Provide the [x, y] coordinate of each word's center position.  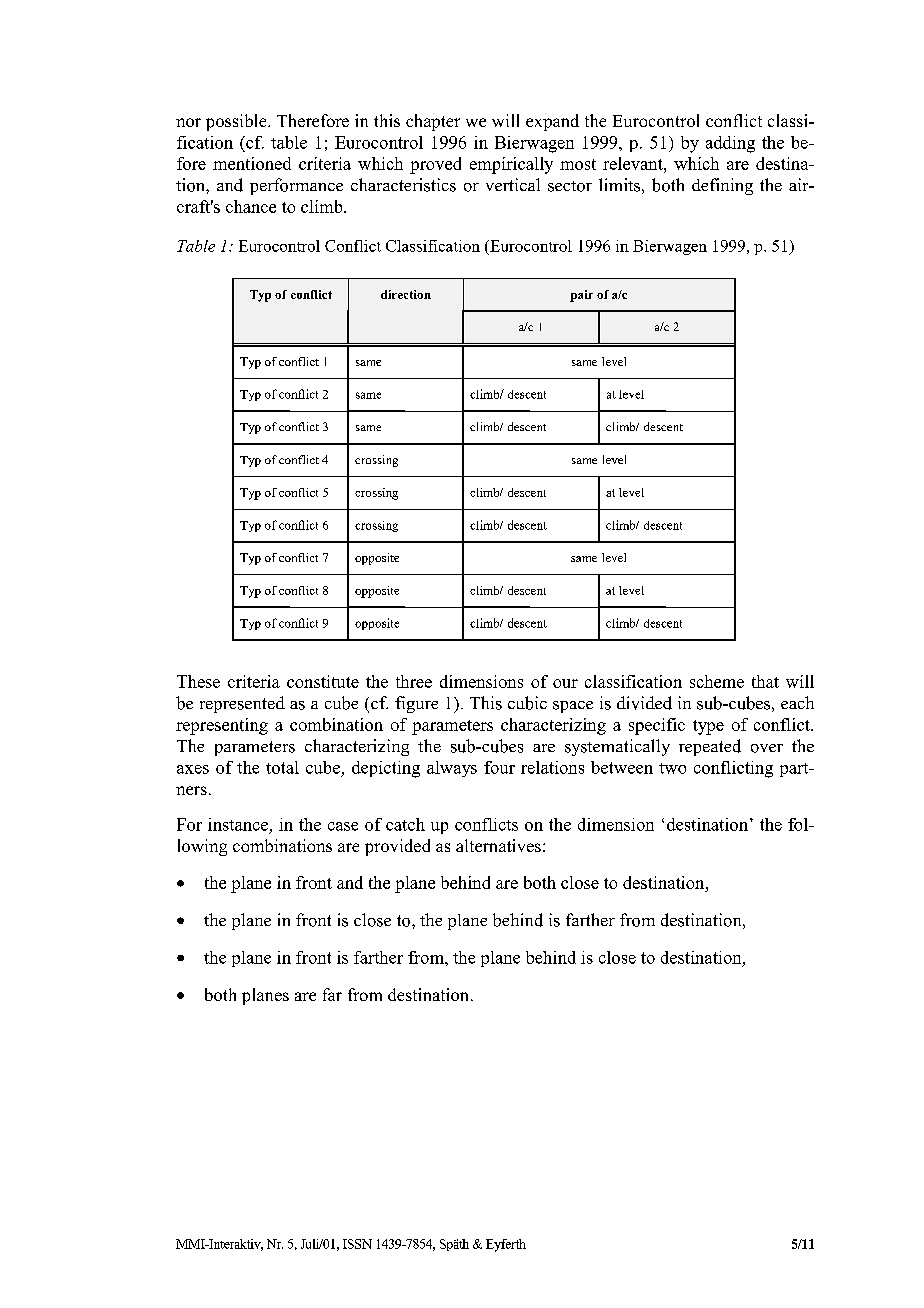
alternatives [498, 845]
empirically [511, 165]
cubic [527, 703]
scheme [717, 681]
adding [730, 144]
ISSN [357, 1244]
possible [237, 122]
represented [242, 704]
